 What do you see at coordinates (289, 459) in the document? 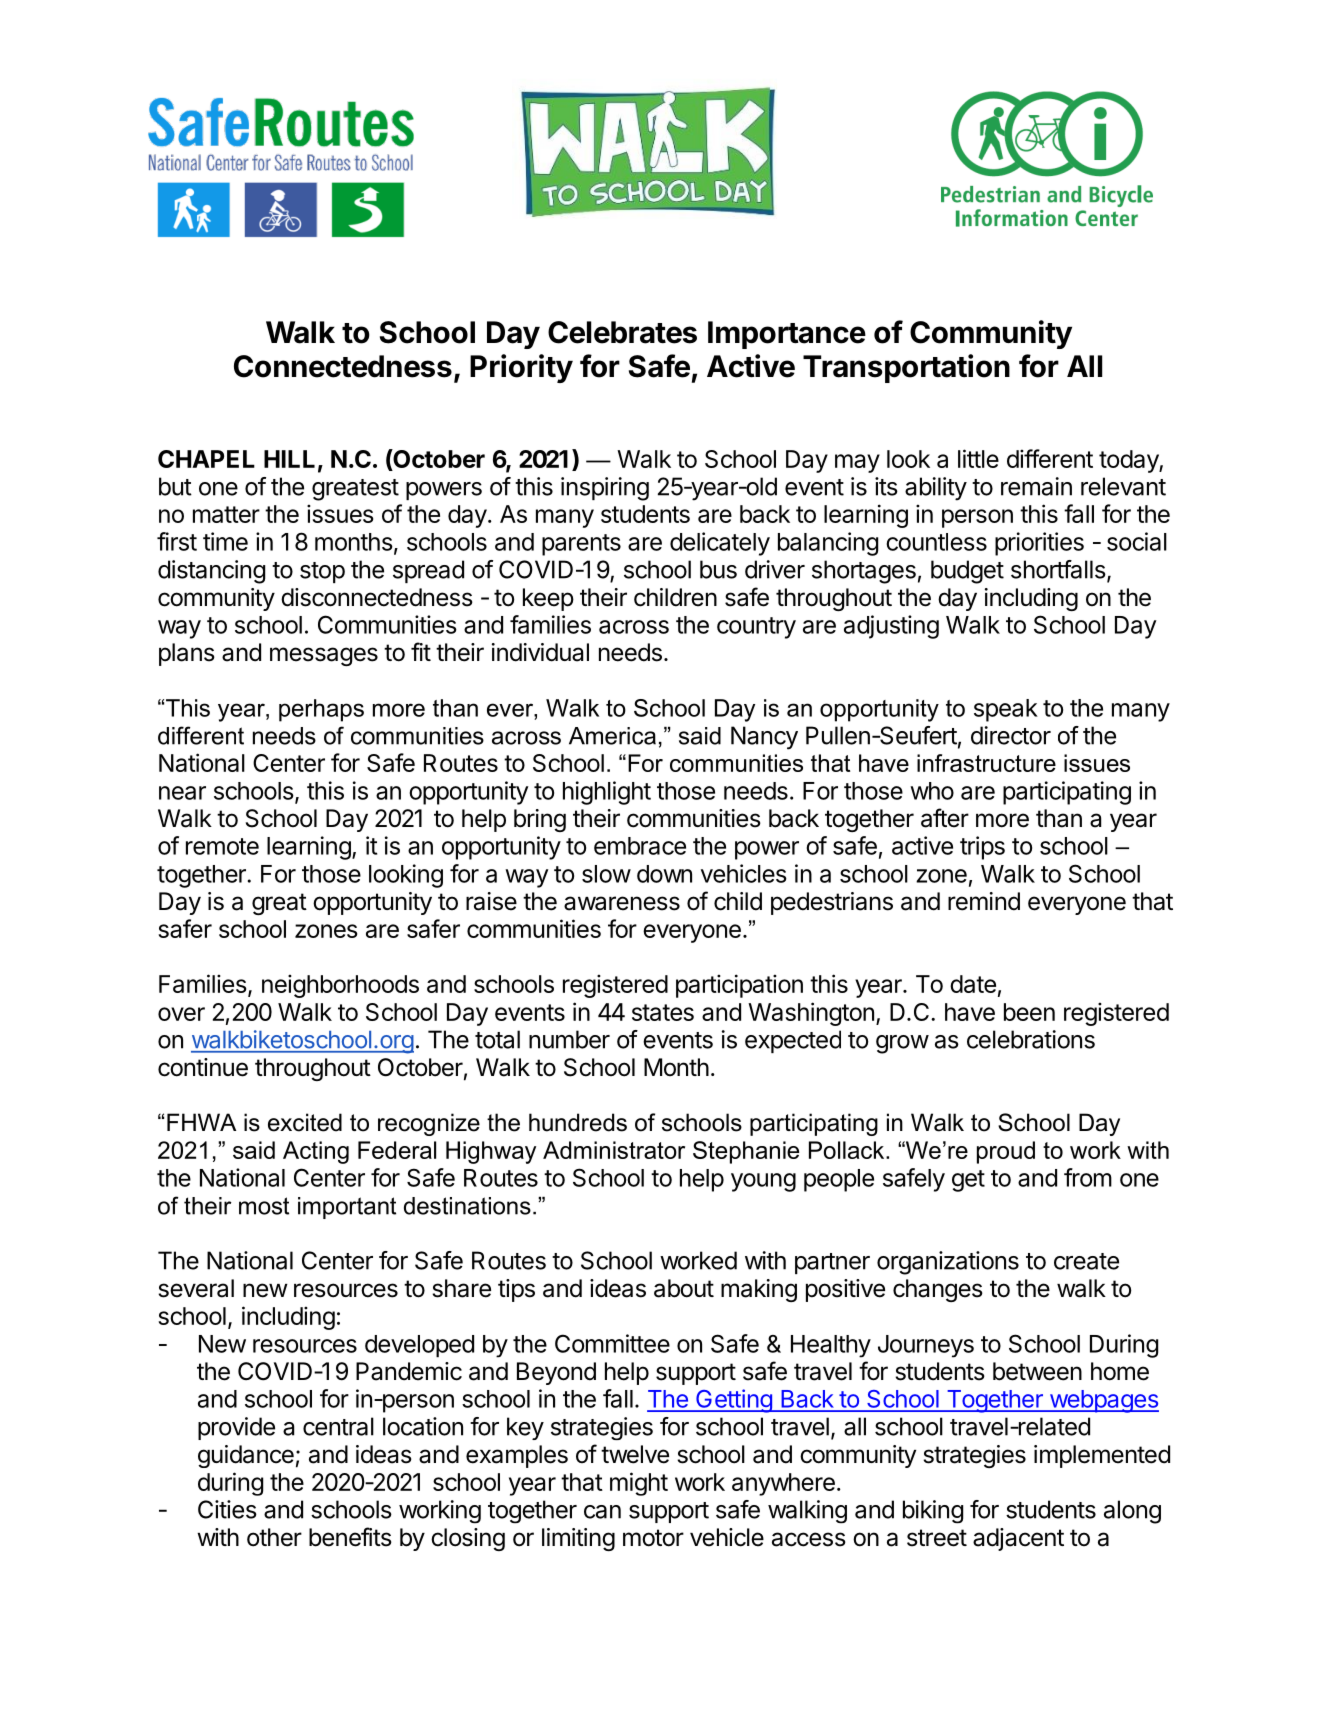
I see `HILL` at bounding box center [289, 459].
